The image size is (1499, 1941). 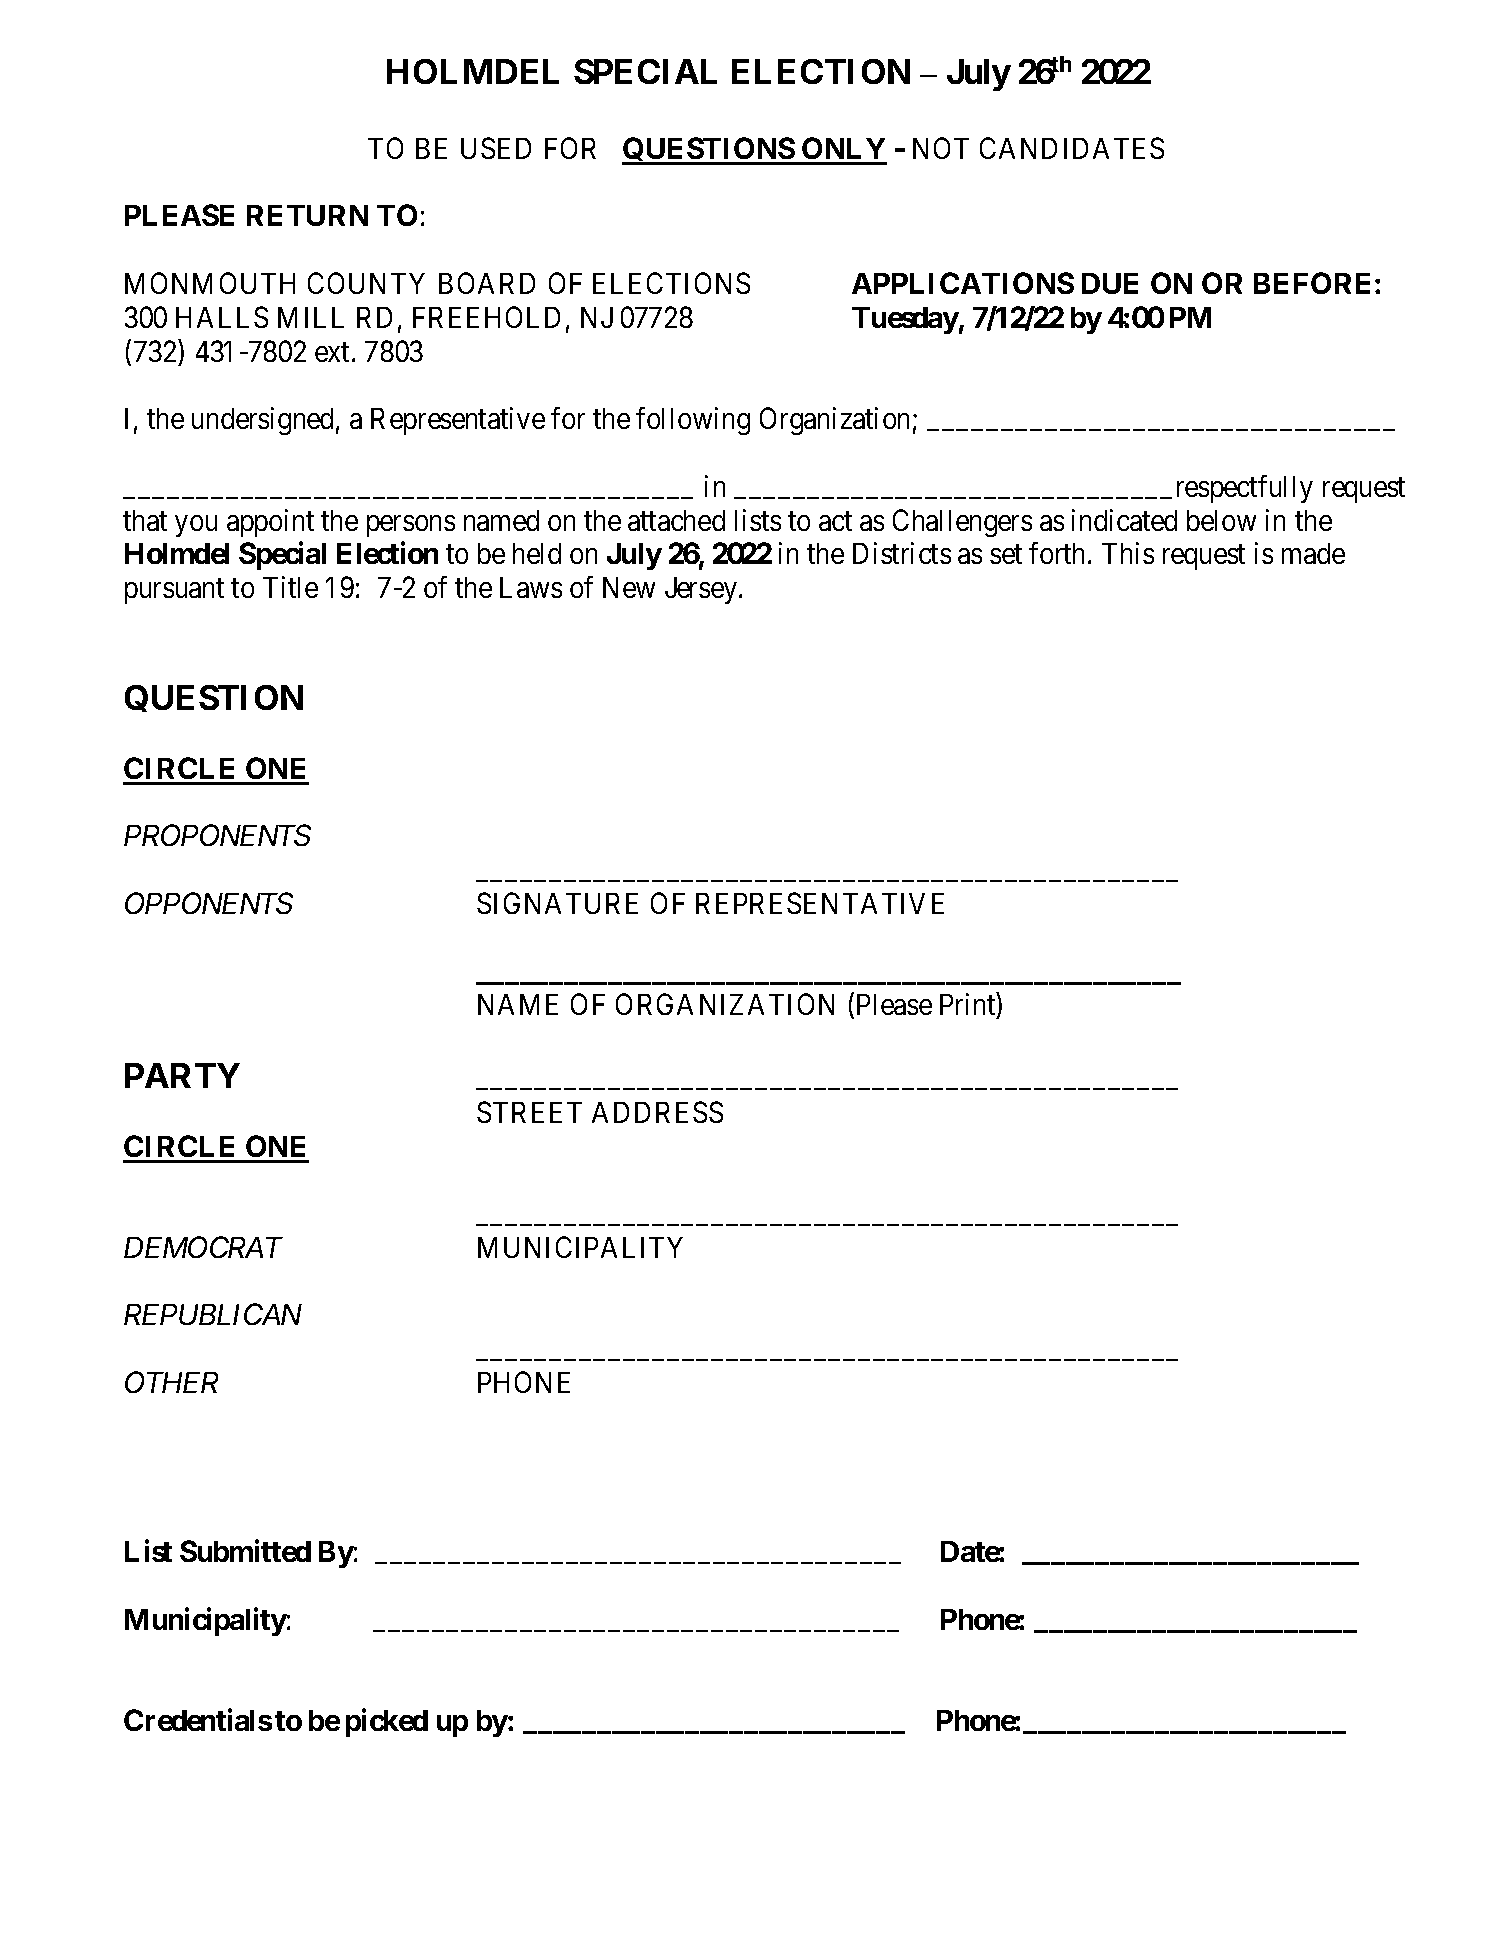 I want to click on picked, so click(x=387, y=1723).
